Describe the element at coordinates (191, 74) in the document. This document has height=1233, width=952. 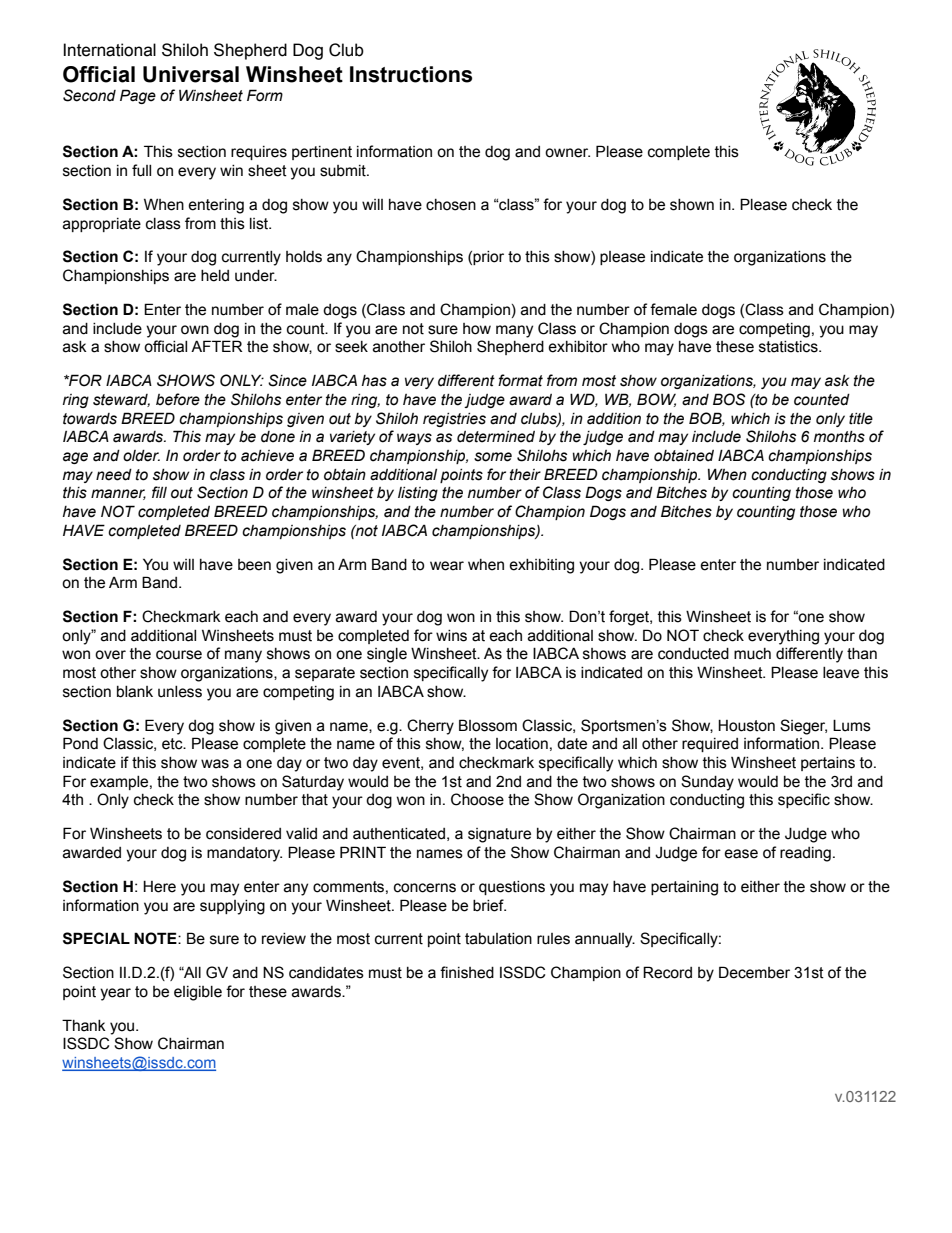
I see `Universal` at that location.
